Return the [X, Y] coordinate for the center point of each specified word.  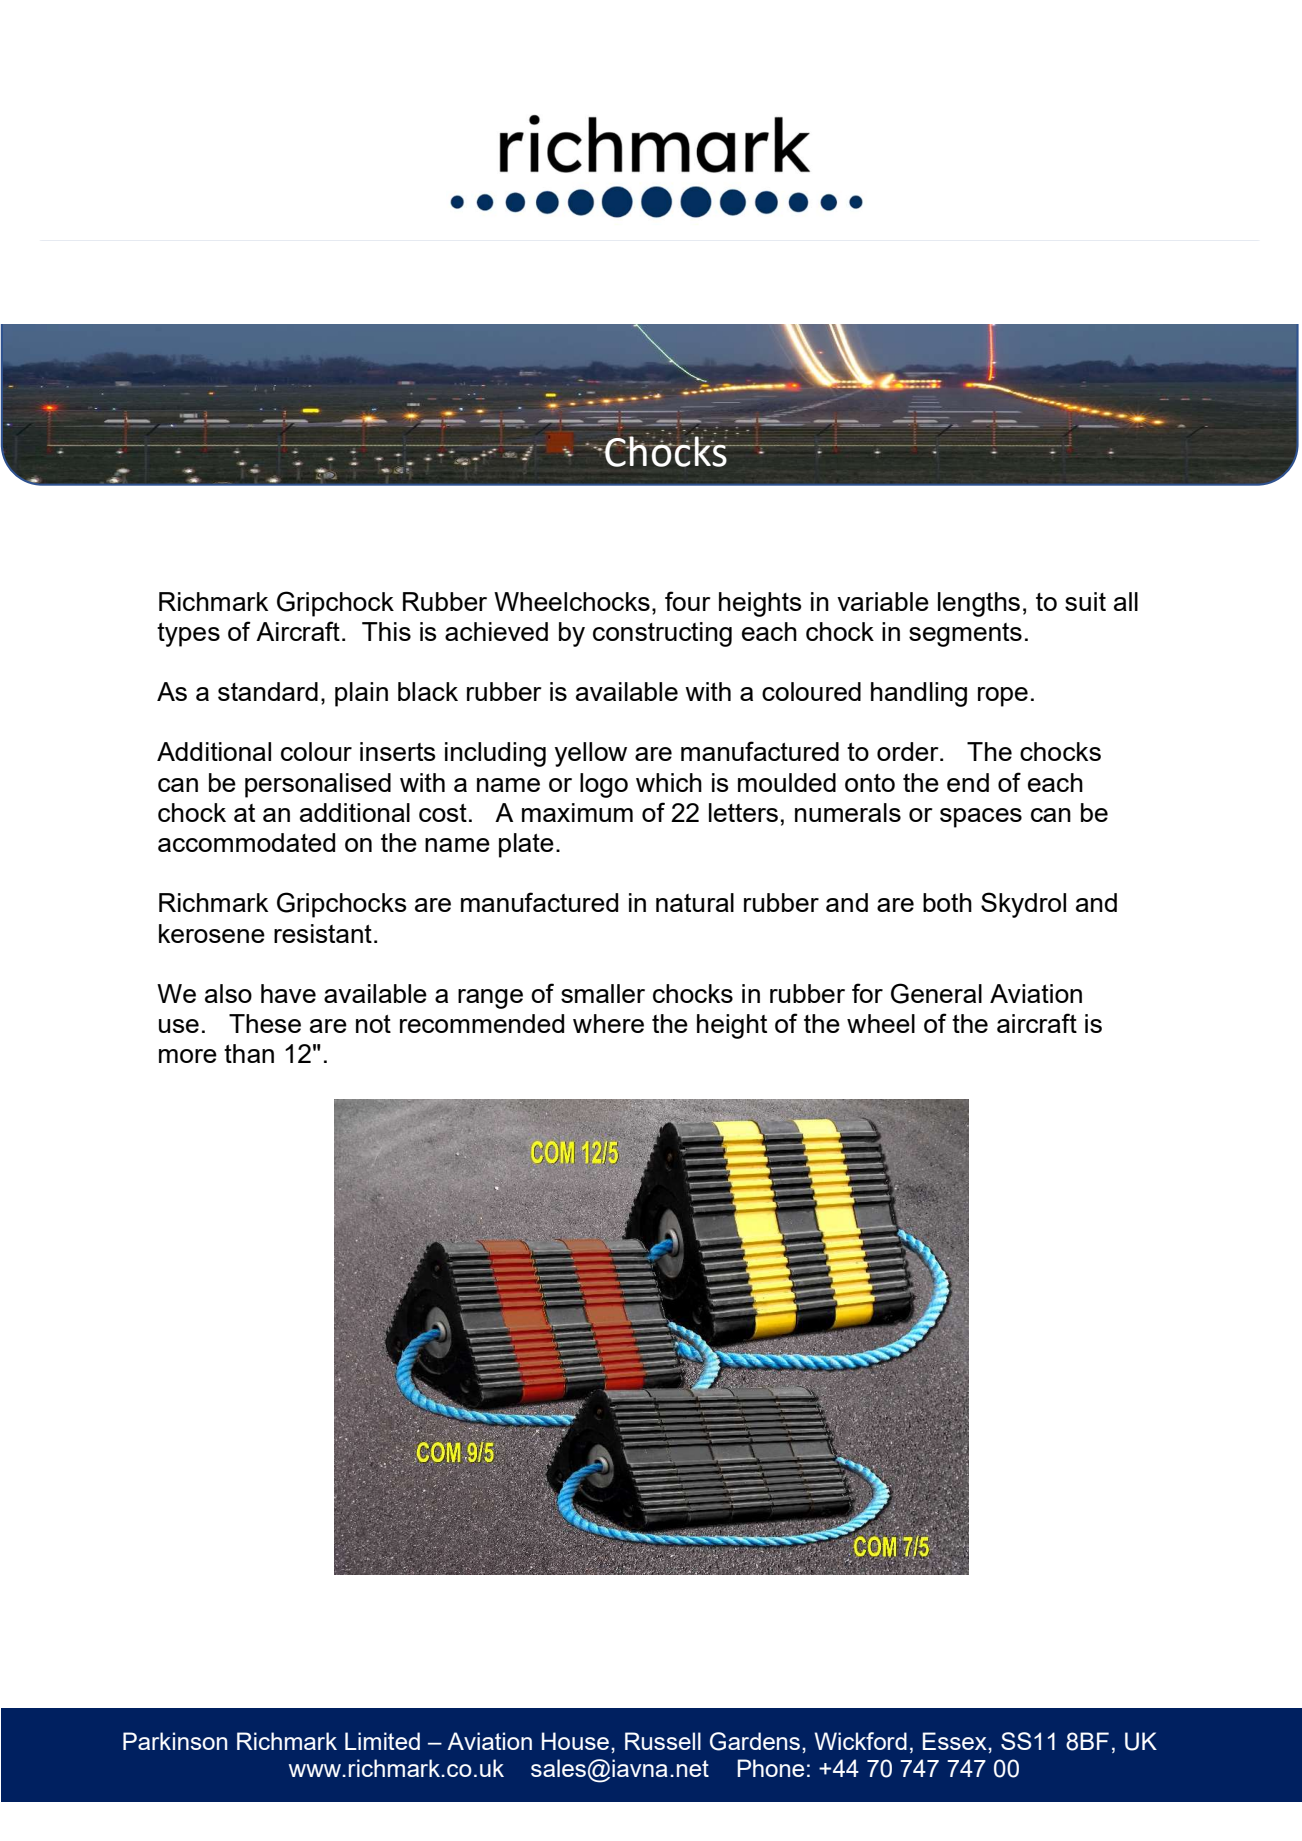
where [608, 1023]
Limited [382, 1741]
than [249, 1053]
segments [965, 635]
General [936, 993]
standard [268, 691]
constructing [662, 634]
